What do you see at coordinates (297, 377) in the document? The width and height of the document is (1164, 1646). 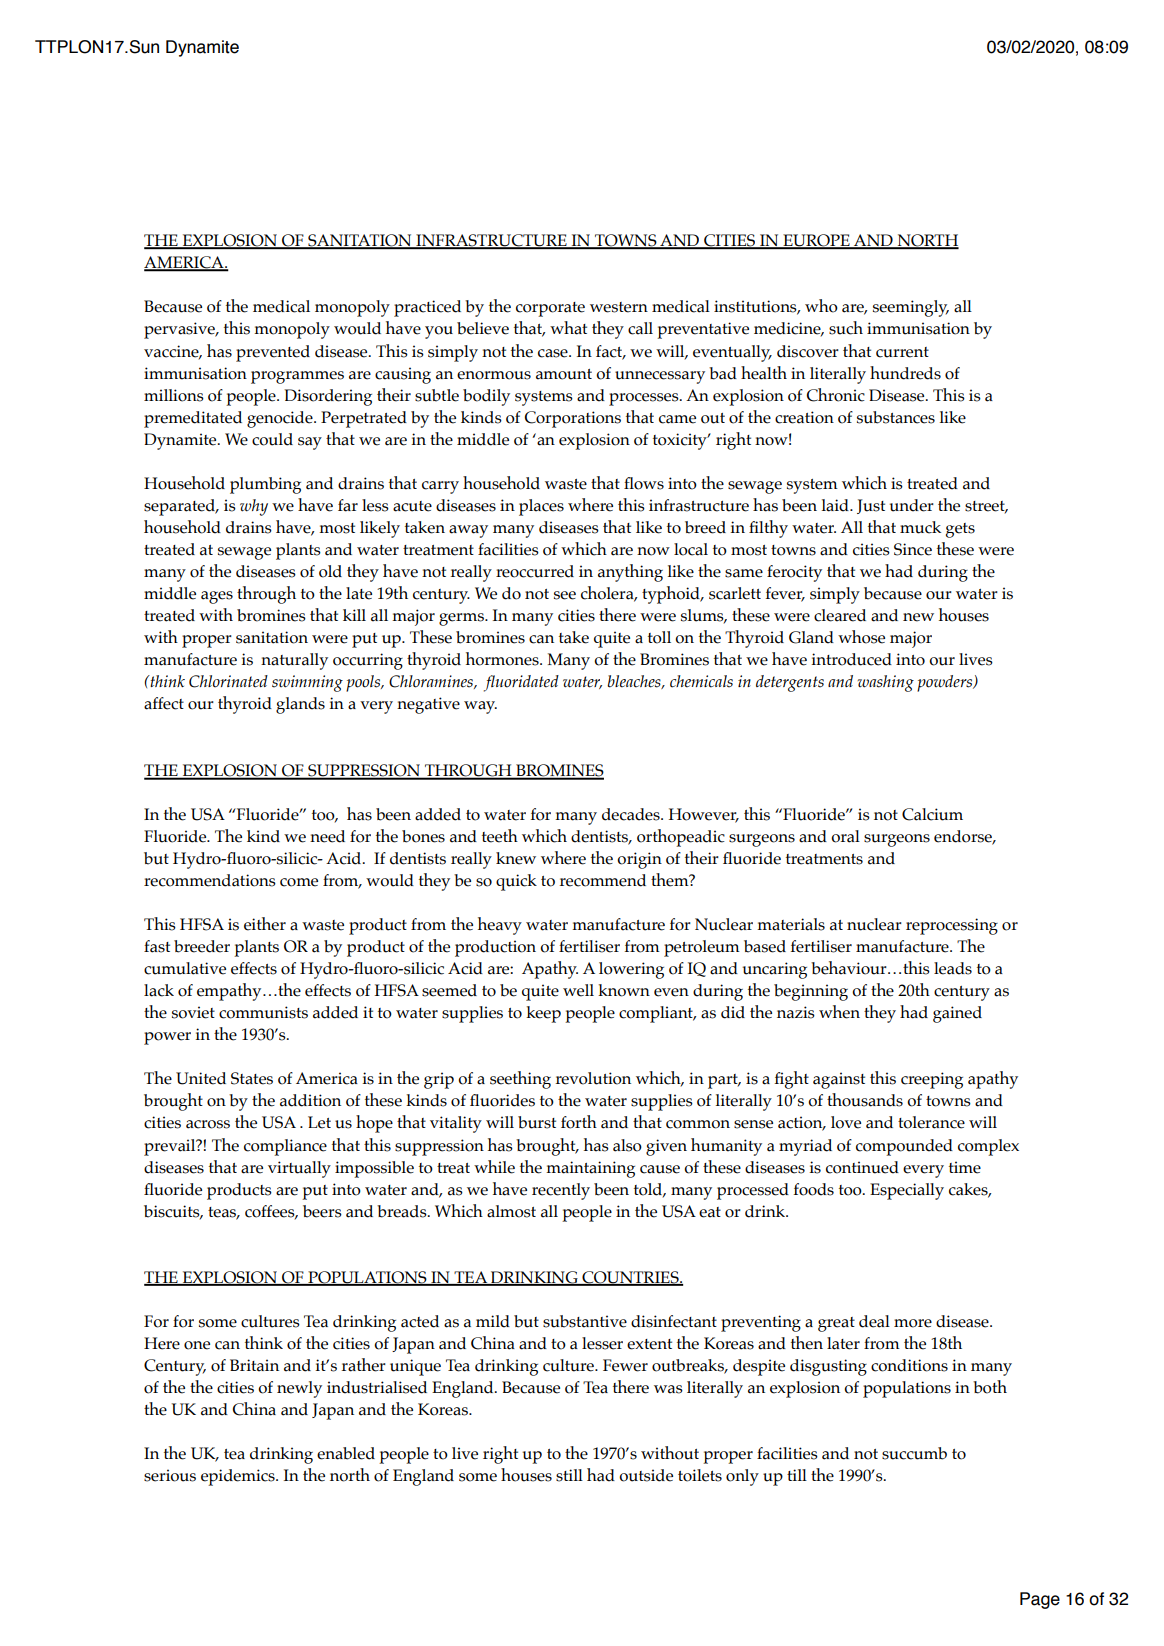 I see `programmes` at bounding box center [297, 377].
